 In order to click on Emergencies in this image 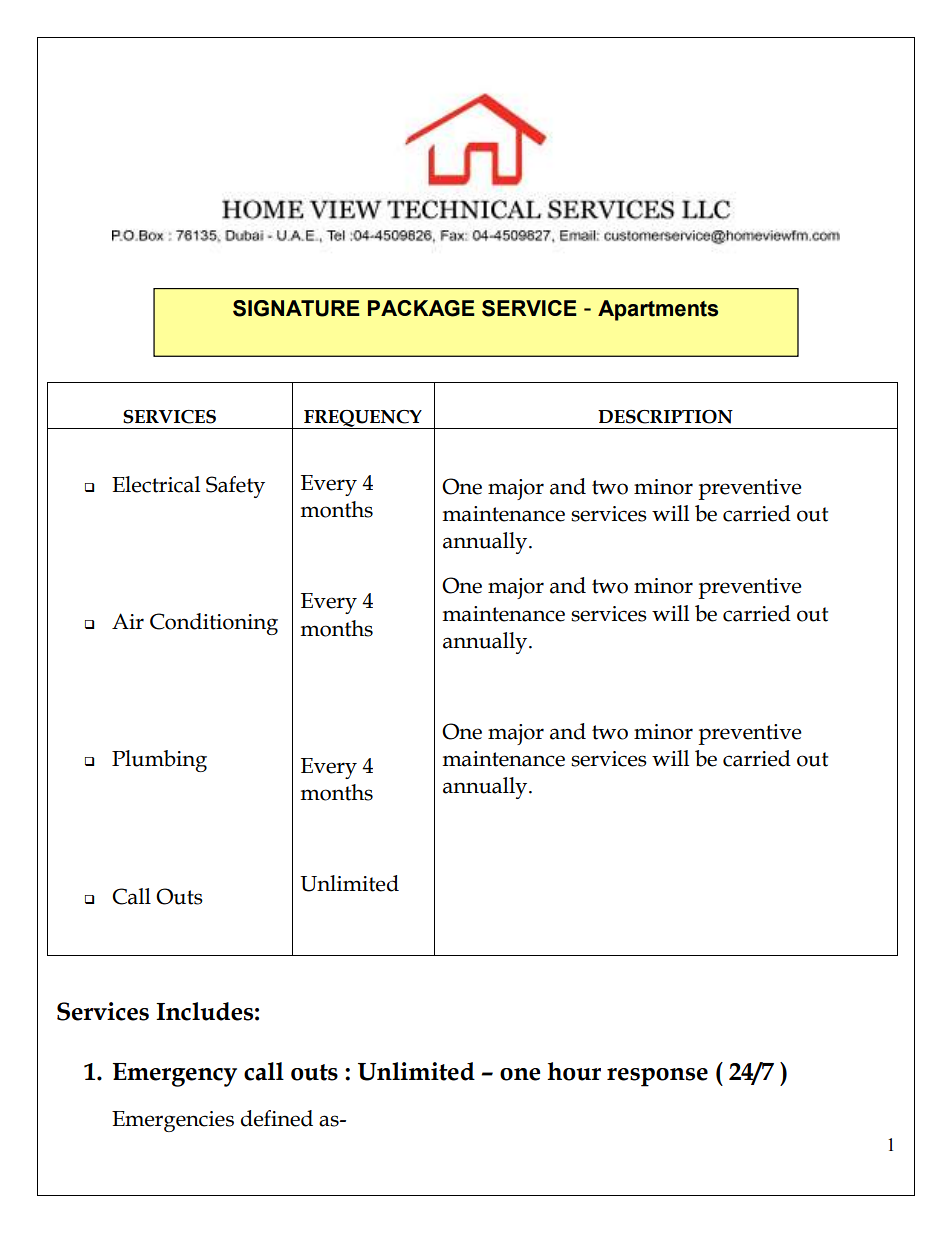, I will do `click(173, 1121)`.
